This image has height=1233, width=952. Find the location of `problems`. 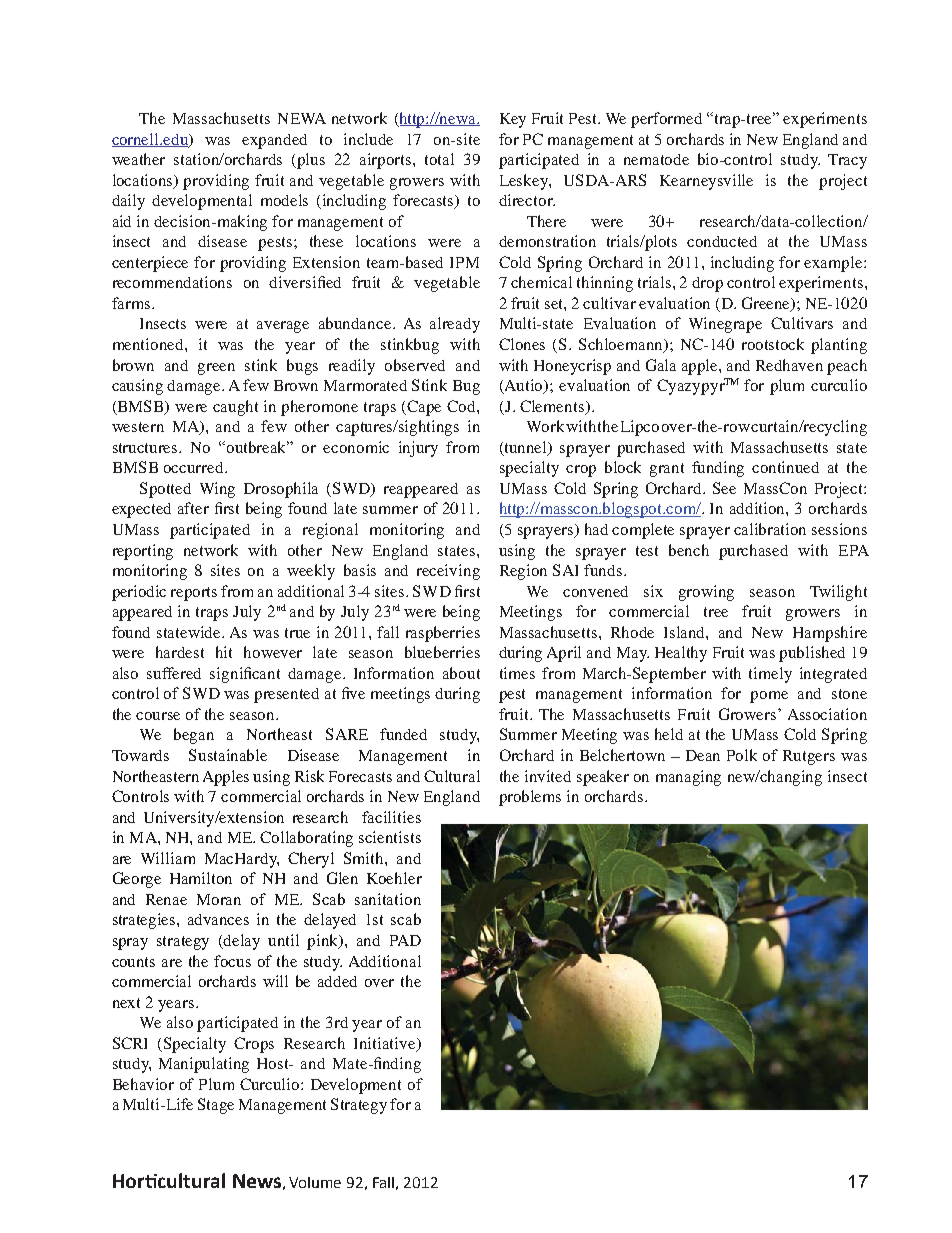

problems is located at coordinates (530, 798).
